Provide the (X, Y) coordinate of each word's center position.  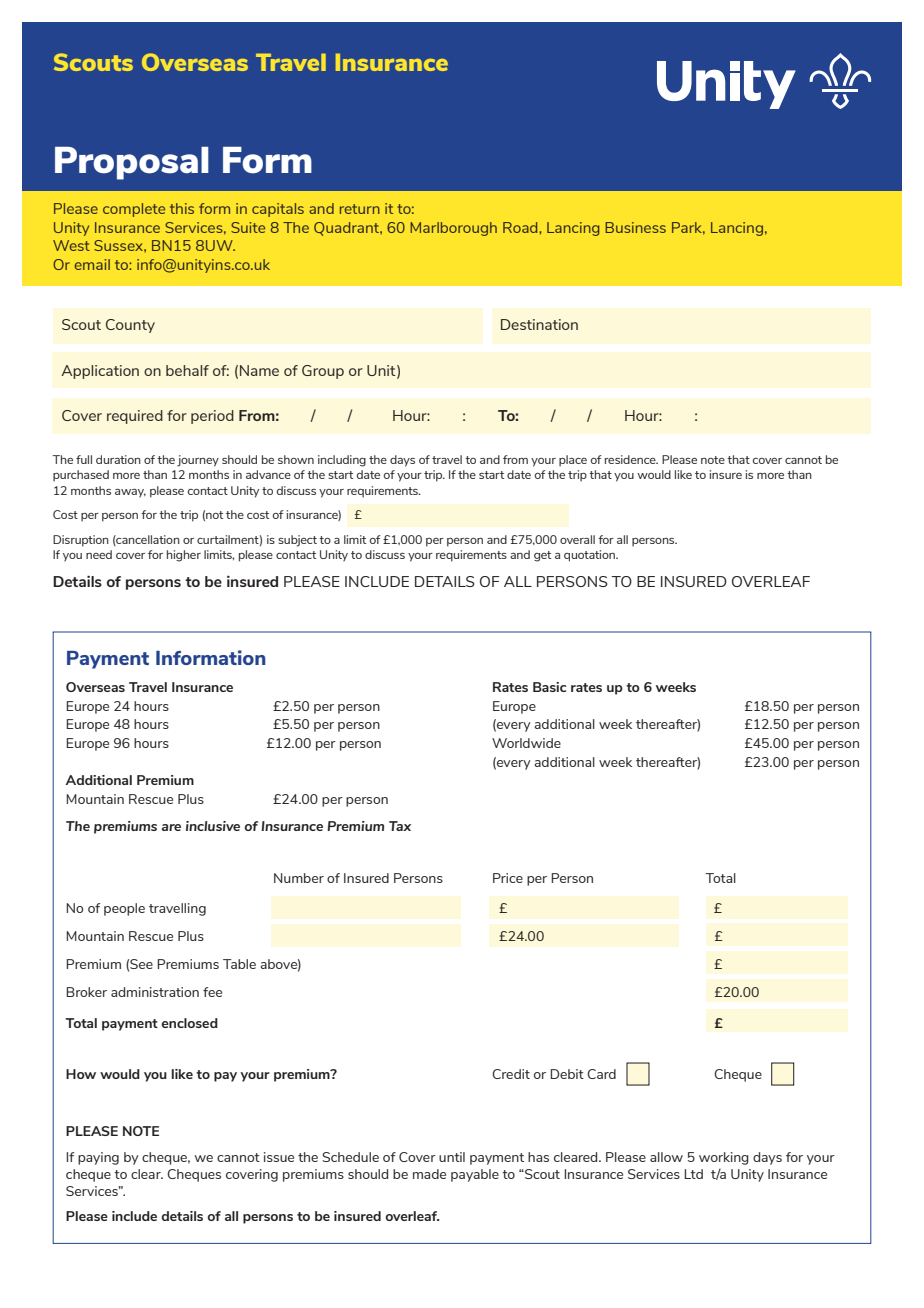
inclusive (213, 826)
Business (635, 227)
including (342, 461)
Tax (400, 826)
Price (508, 878)
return (360, 209)
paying (98, 1158)
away (130, 493)
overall (577, 539)
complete (134, 210)
